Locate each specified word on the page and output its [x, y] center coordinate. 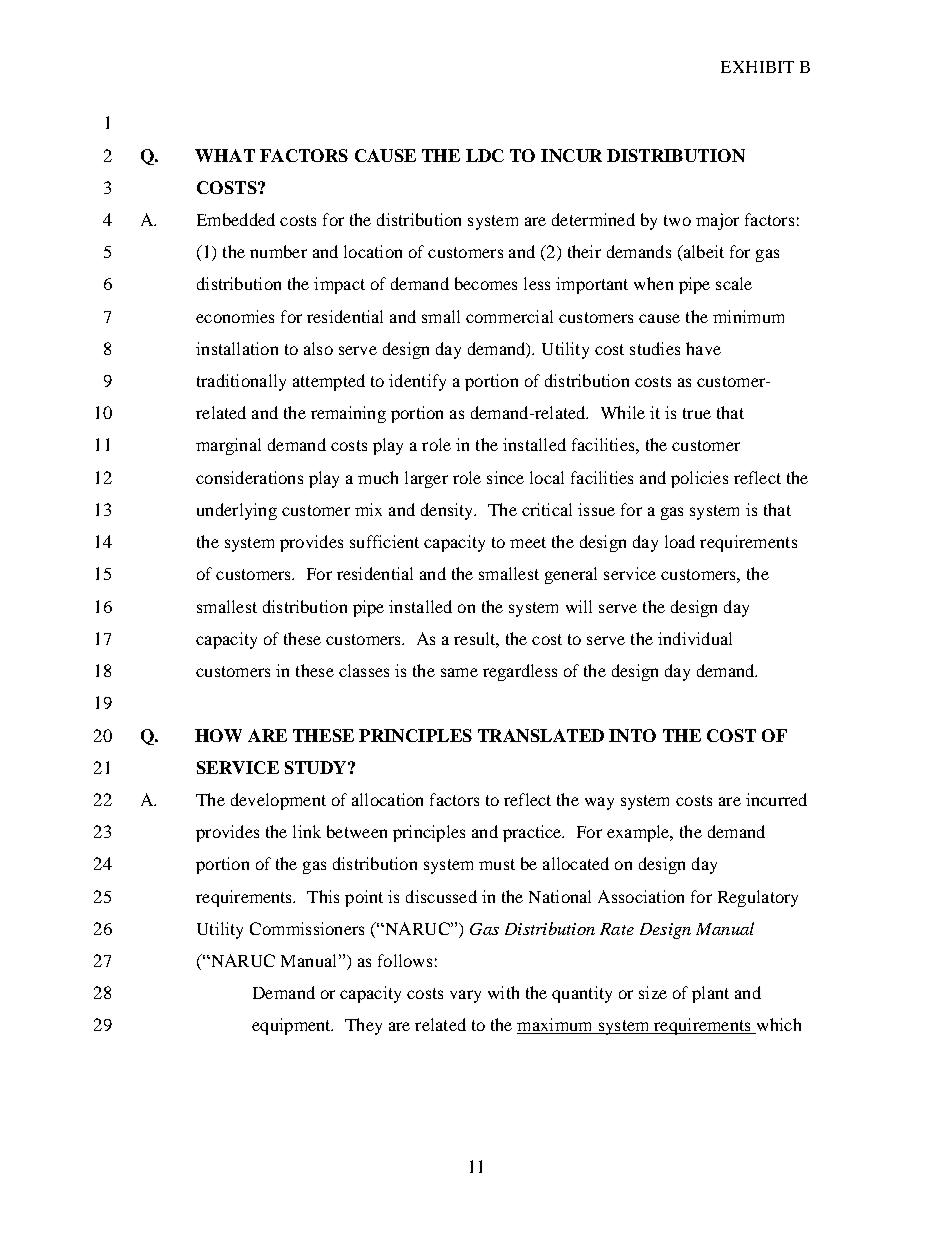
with [503, 992]
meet [528, 542]
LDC [485, 155]
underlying [237, 511]
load [680, 541]
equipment [292, 1026]
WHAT [225, 155]
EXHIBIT [757, 67]
